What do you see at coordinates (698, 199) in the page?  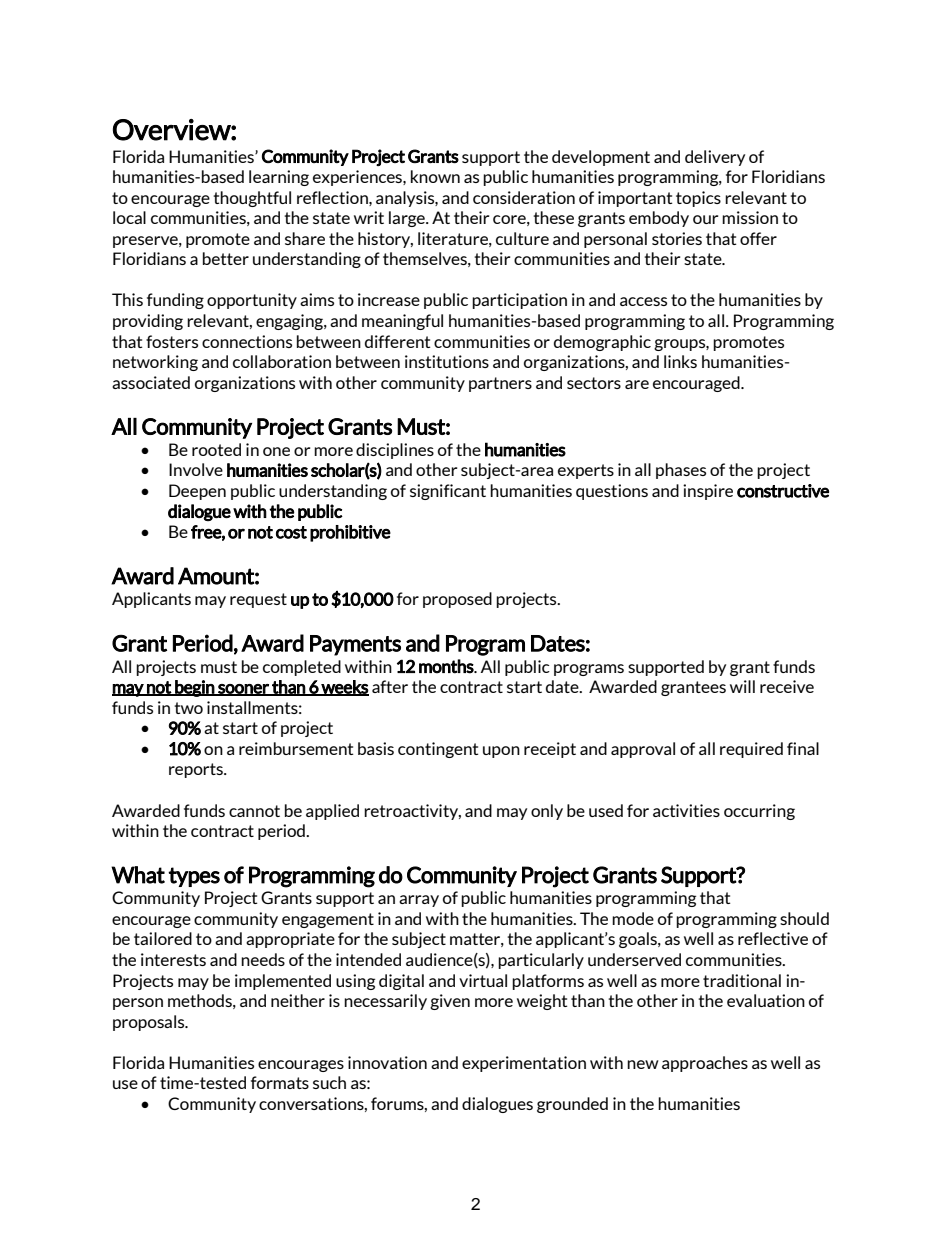 I see `topics` at bounding box center [698, 199].
